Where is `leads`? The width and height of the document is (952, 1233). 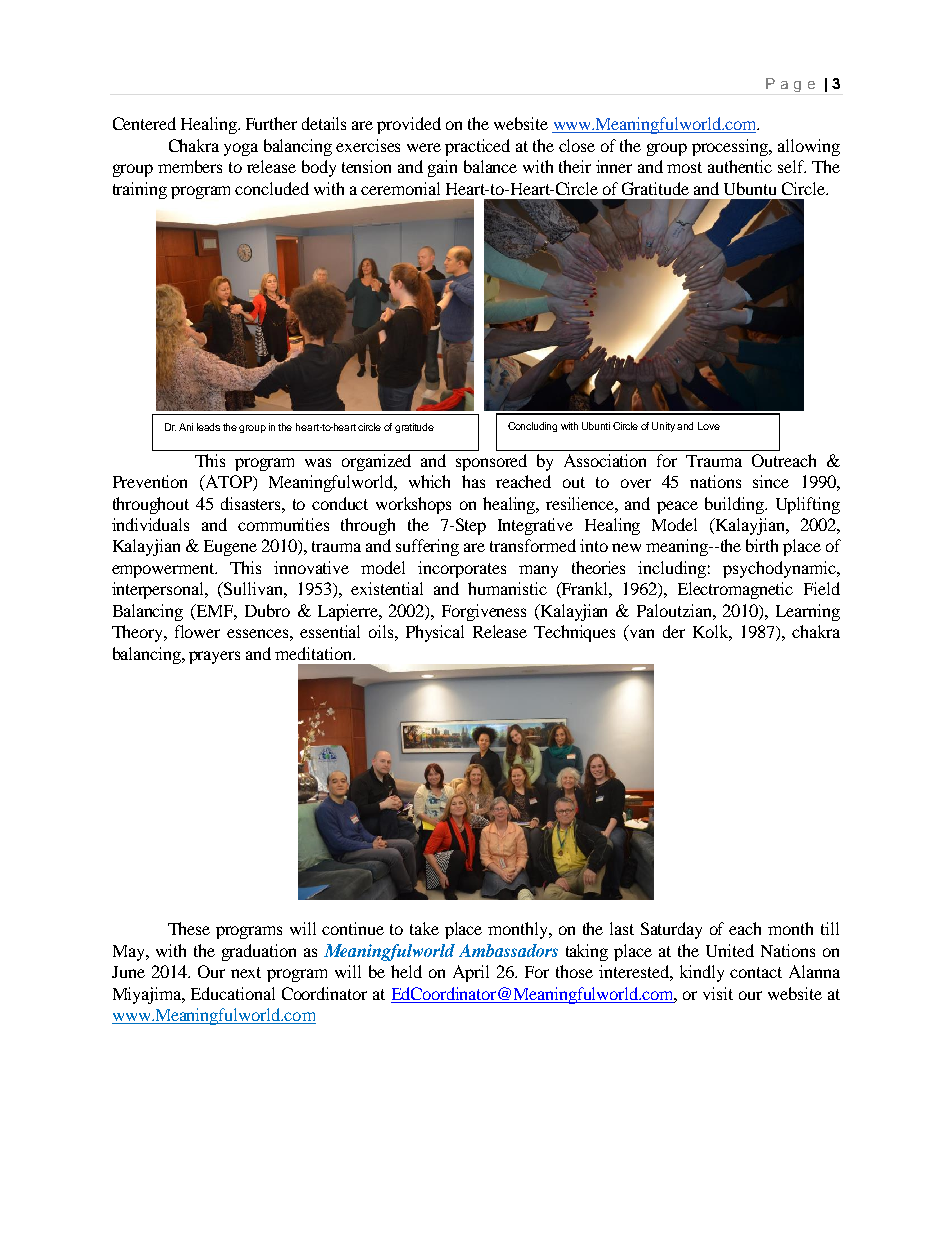 leads is located at coordinates (208, 427).
